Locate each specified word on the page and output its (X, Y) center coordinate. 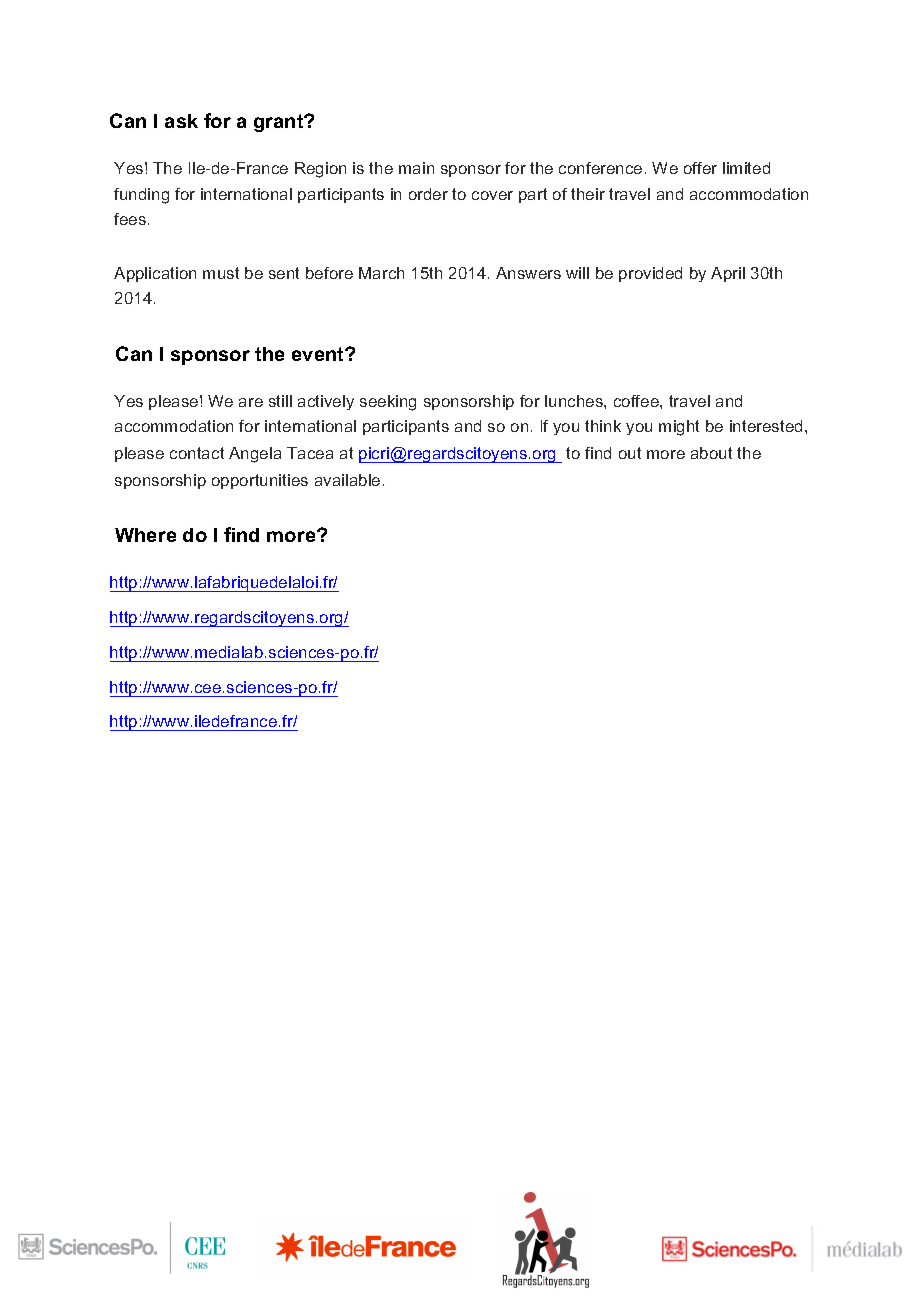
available (347, 480)
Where (145, 535)
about (711, 453)
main (416, 168)
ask (181, 121)
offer (700, 168)
